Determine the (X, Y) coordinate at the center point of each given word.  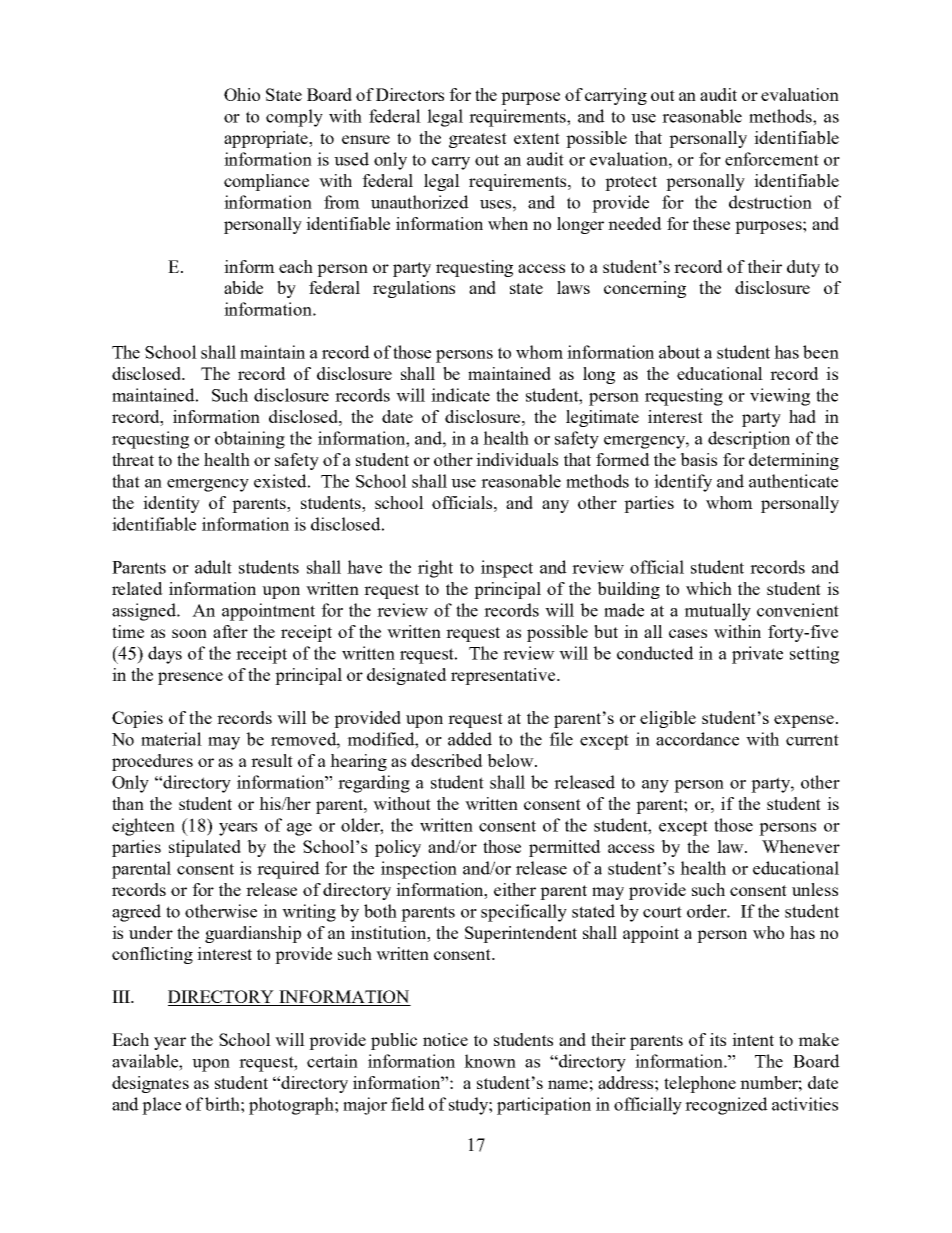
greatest (478, 140)
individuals (517, 459)
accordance (697, 739)
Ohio (242, 94)
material (171, 739)
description (749, 440)
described (447, 760)
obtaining (250, 440)
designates (150, 1084)
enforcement (772, 159)
